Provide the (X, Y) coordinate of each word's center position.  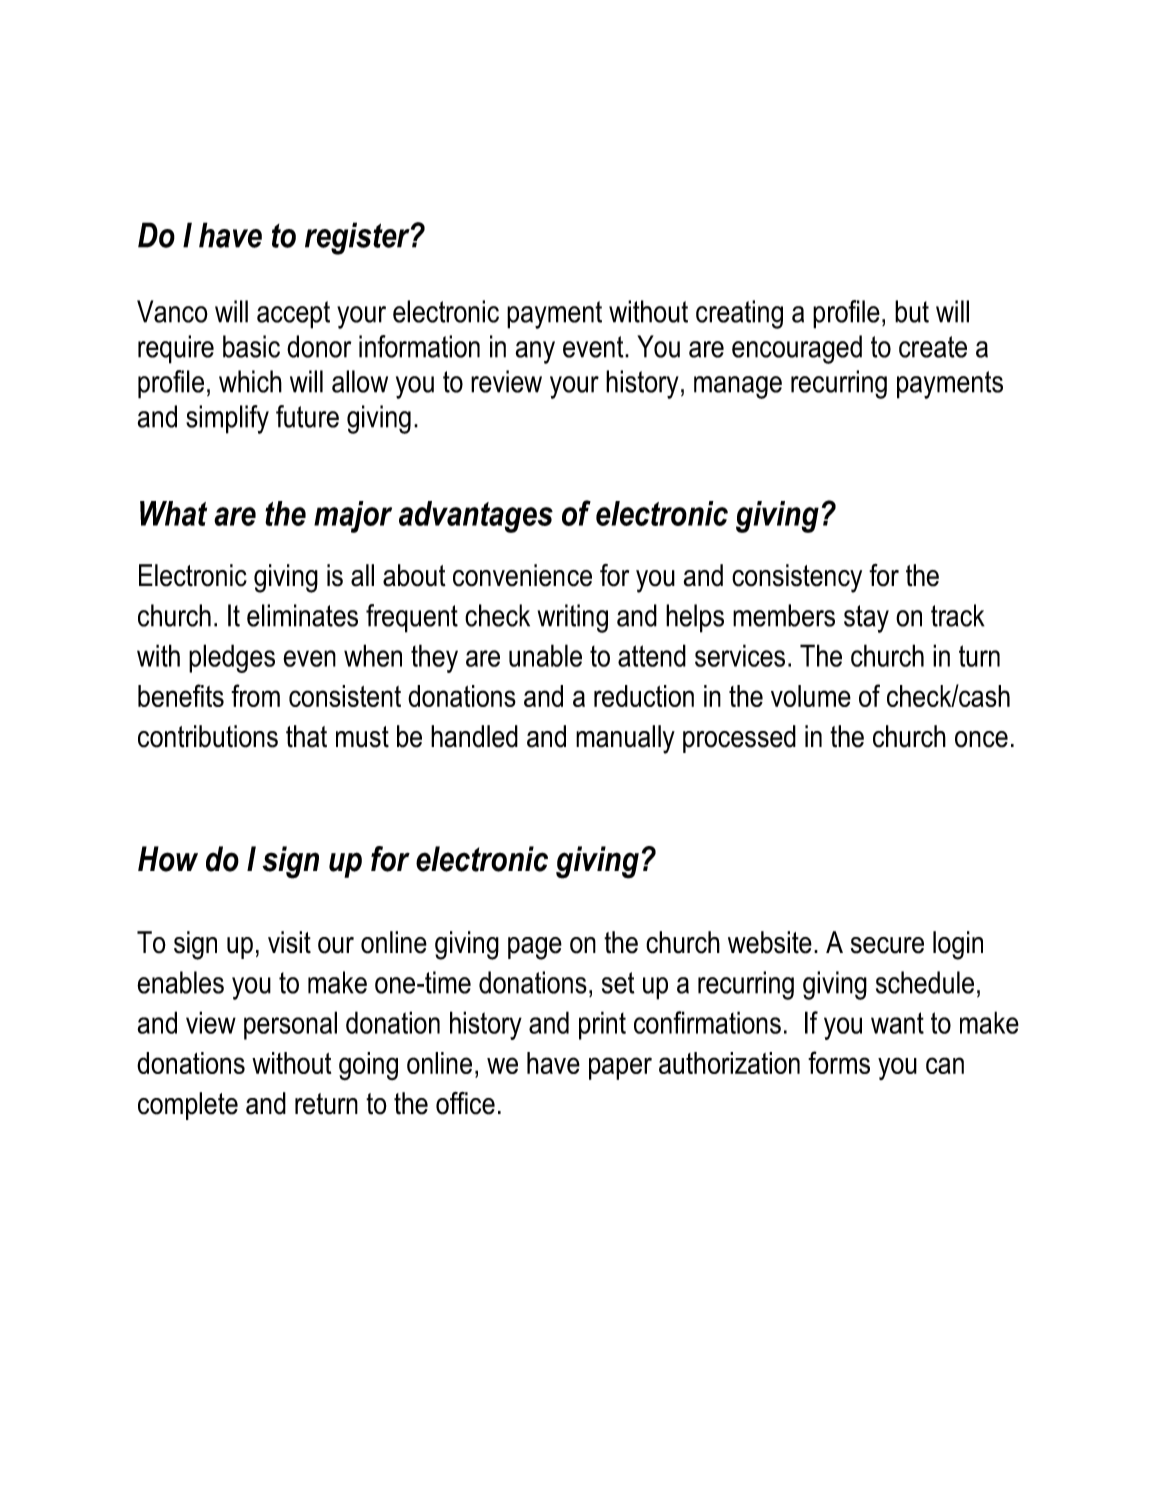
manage (738, 387)
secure (887, 945)
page (535, 948)
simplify (227, 419)
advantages (476, 517)
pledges (232, 658)
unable (545, 655)
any (535, 352)
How (168, 859)
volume (811, 696)
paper (620, 1068)
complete (188, 1106)
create (933, 347)
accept (293, 315)
